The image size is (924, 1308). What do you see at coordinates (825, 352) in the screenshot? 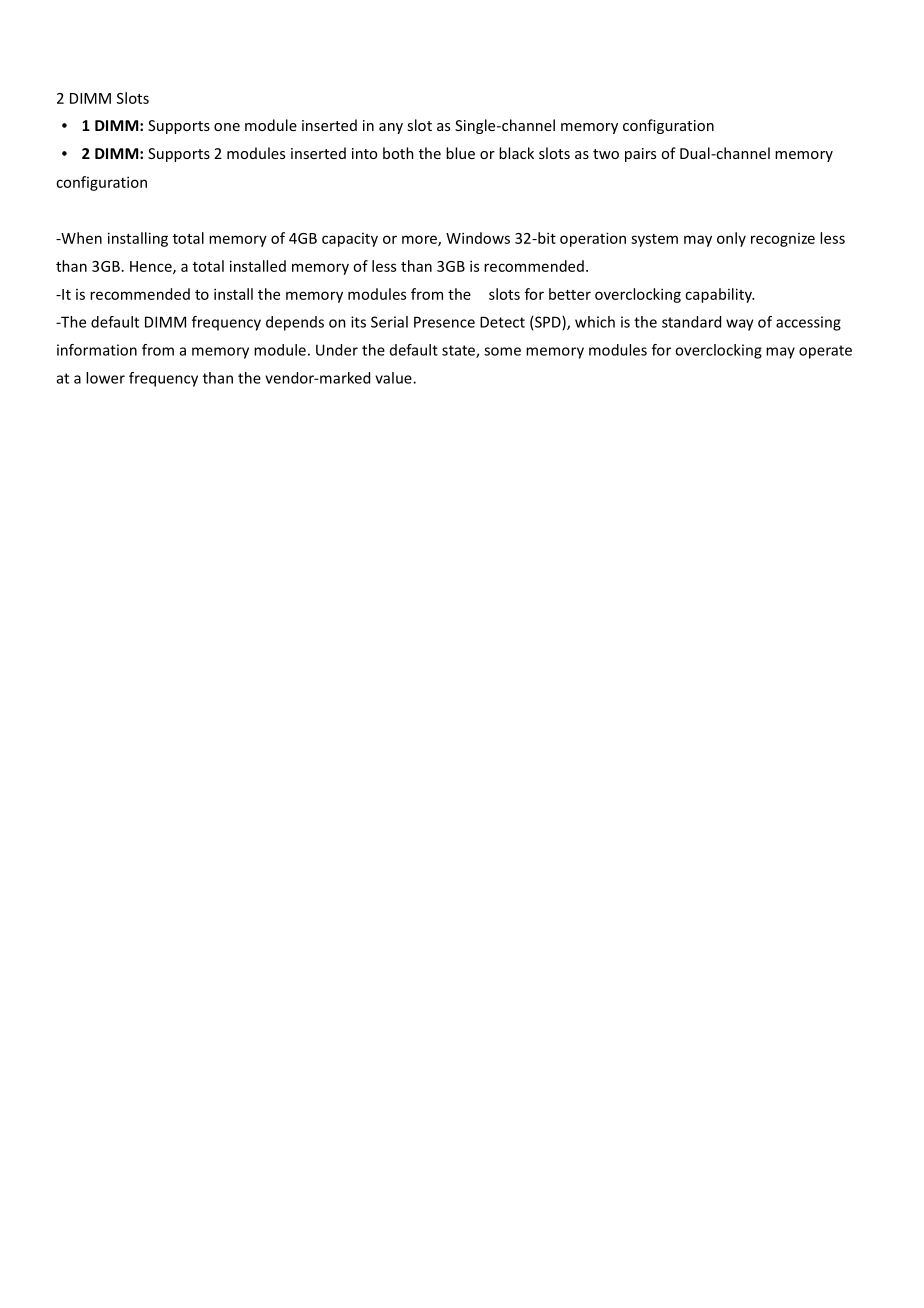
I see `operate` at bounding box center [825, 352].
